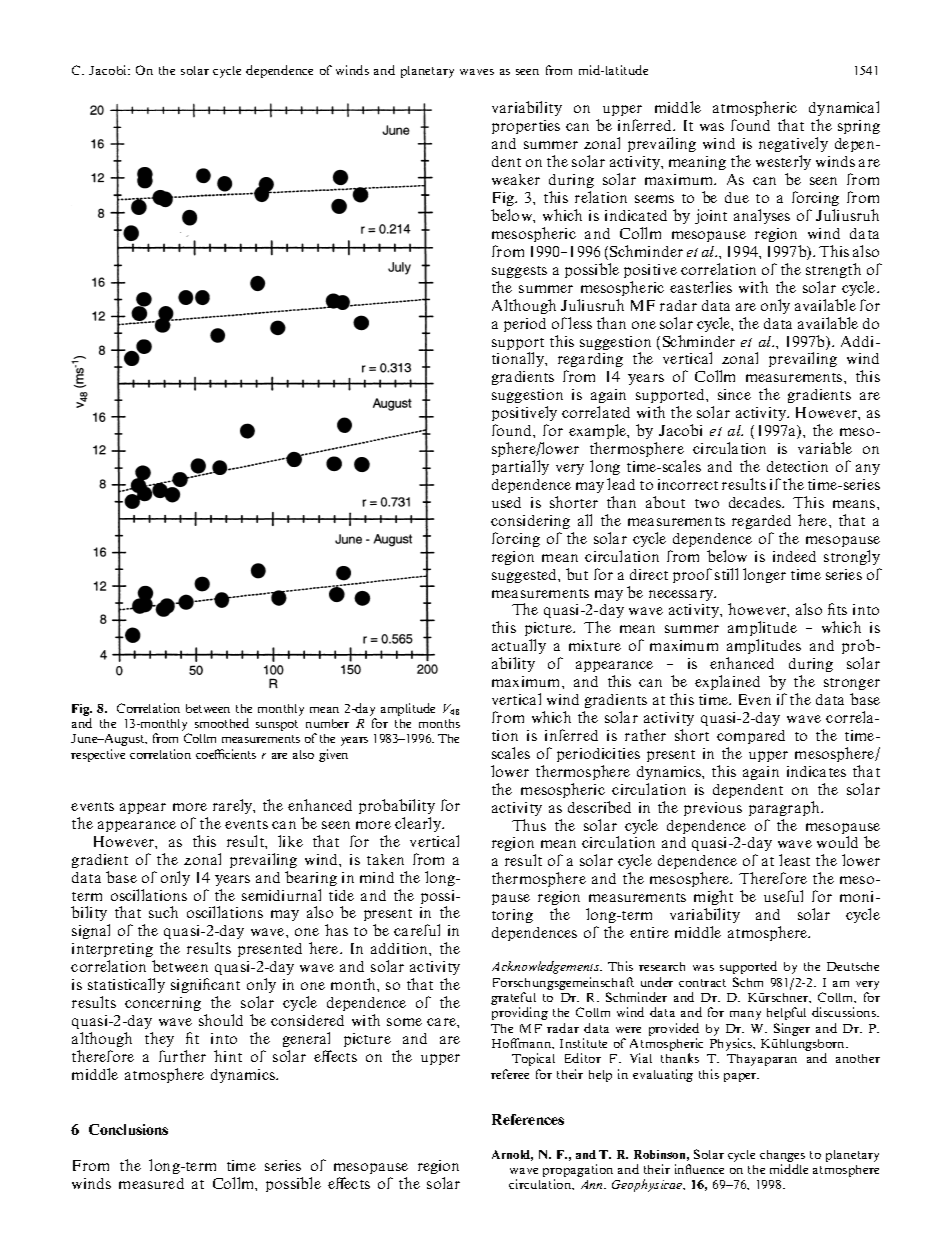 This screenshot has width=952, height=1257. What do you see at coordinates (598, 431) in the screenshot?
I see `example` at bounding box center [598, 431].
